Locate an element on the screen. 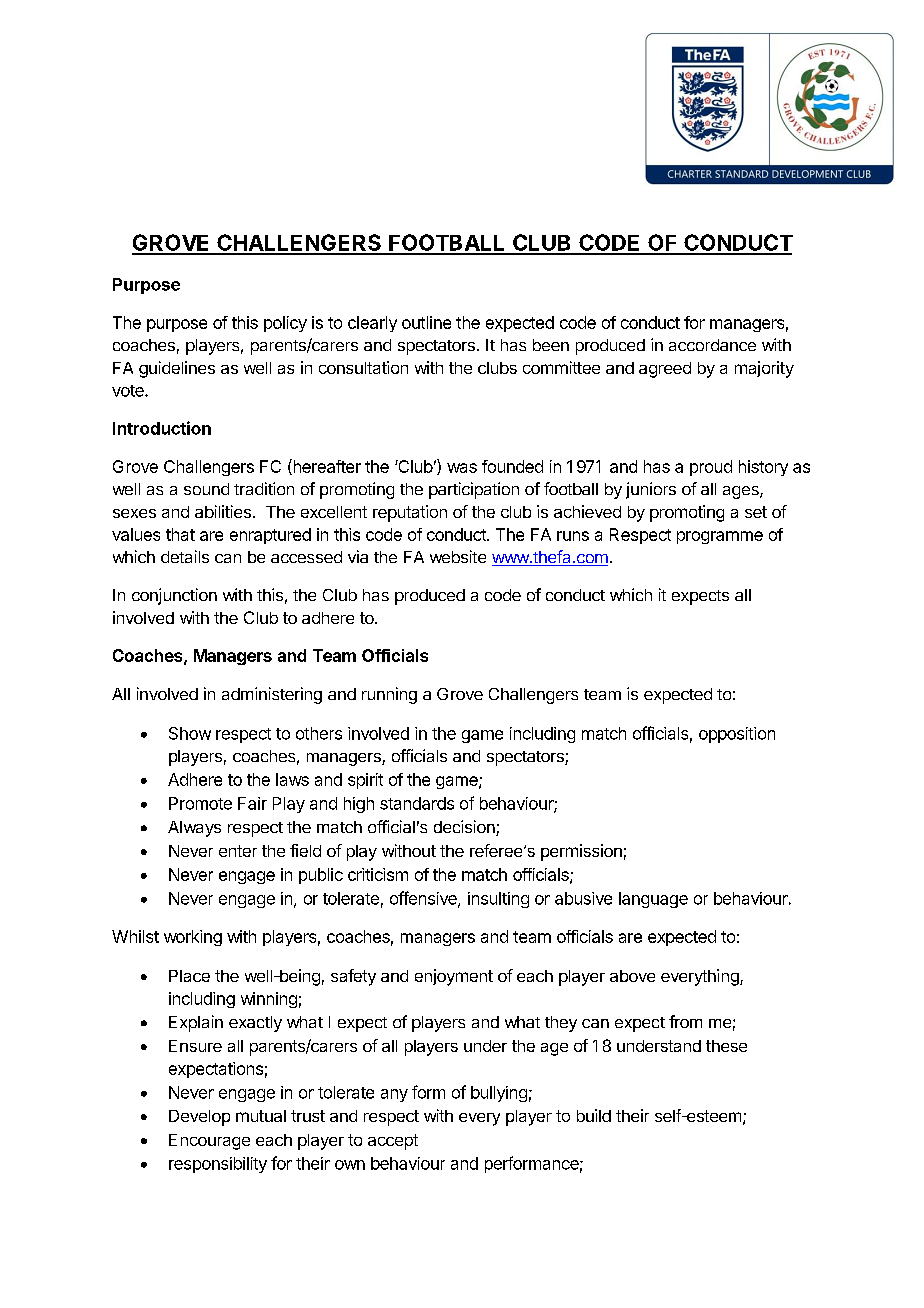 This screenshot has width=924, height=1308. offensive is located at coordinates (424, 899).
